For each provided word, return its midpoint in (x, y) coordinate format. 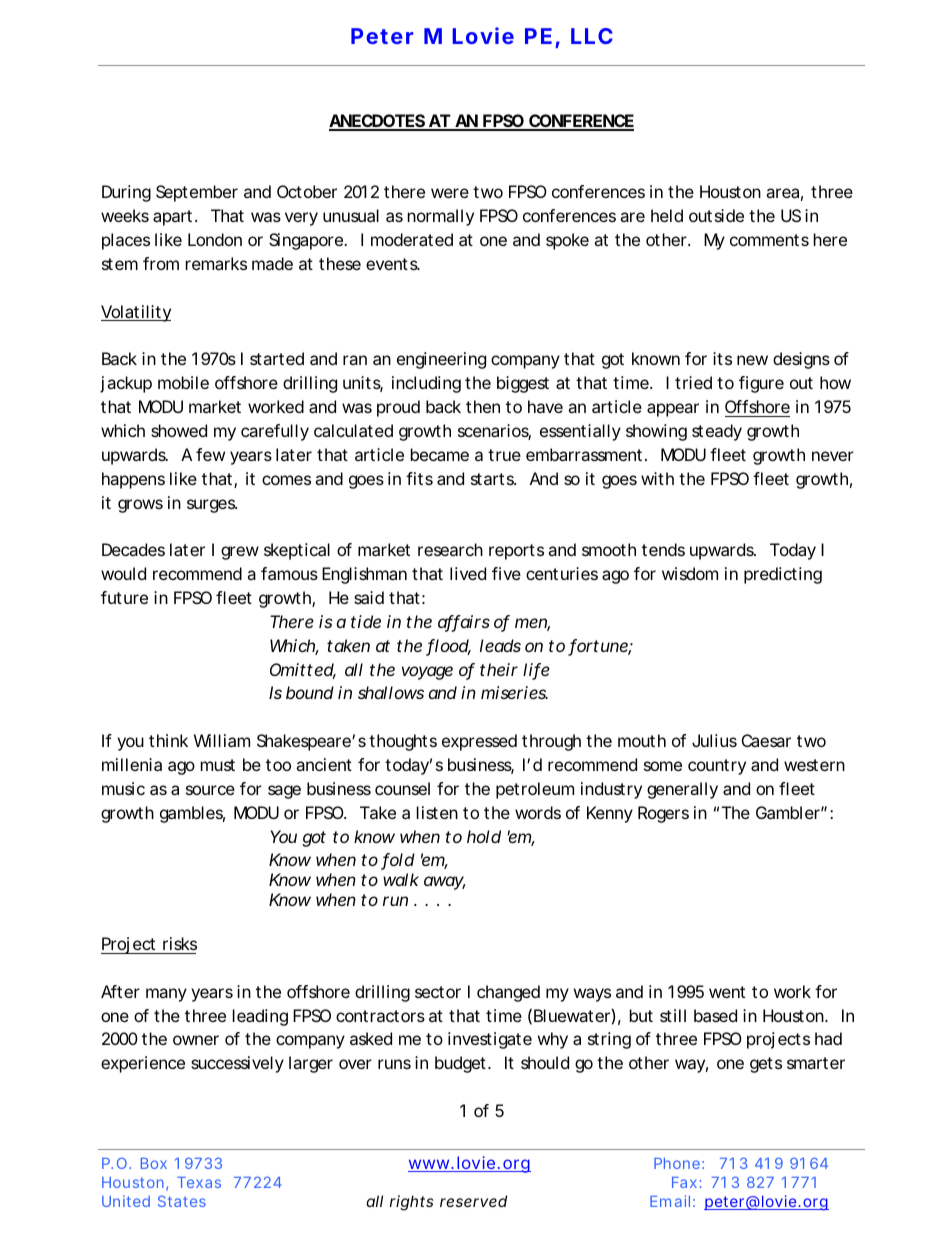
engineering (441, 360)
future (124, 597)
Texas (199, 1182)
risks (180, 943)
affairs (464, 623)
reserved (473, 1201)
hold (484, 836)
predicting (783, 575)
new (752, 360)
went (727, 992)
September (197, 193)
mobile (183, 382)
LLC (592, 36)
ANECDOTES (377, 122)
